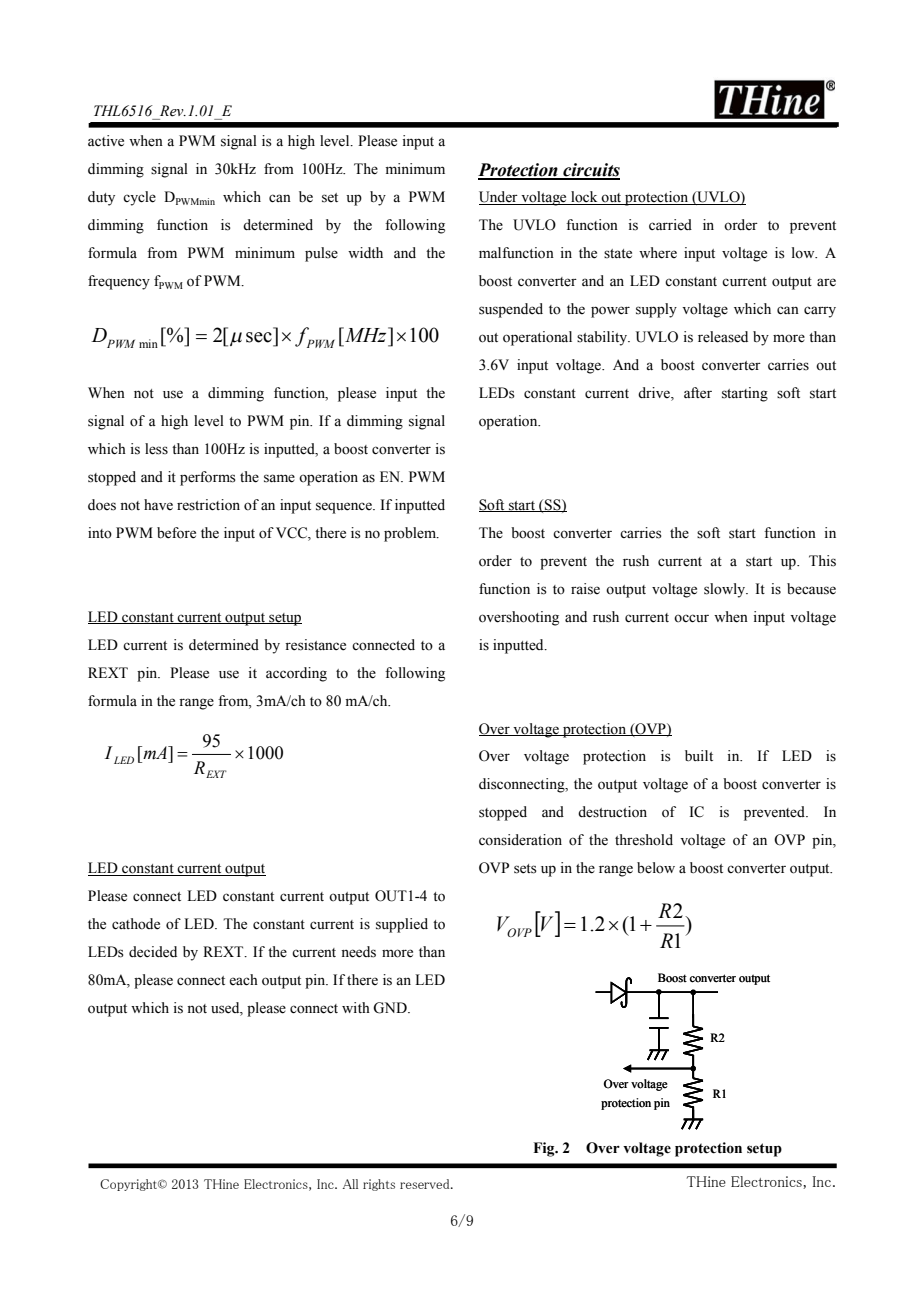 The width and height of the screenshot is (924, 1308). What do you see at coordinates (139, 198) in the screenshot?
I see `cycle` at bounding box center [139, 198].
